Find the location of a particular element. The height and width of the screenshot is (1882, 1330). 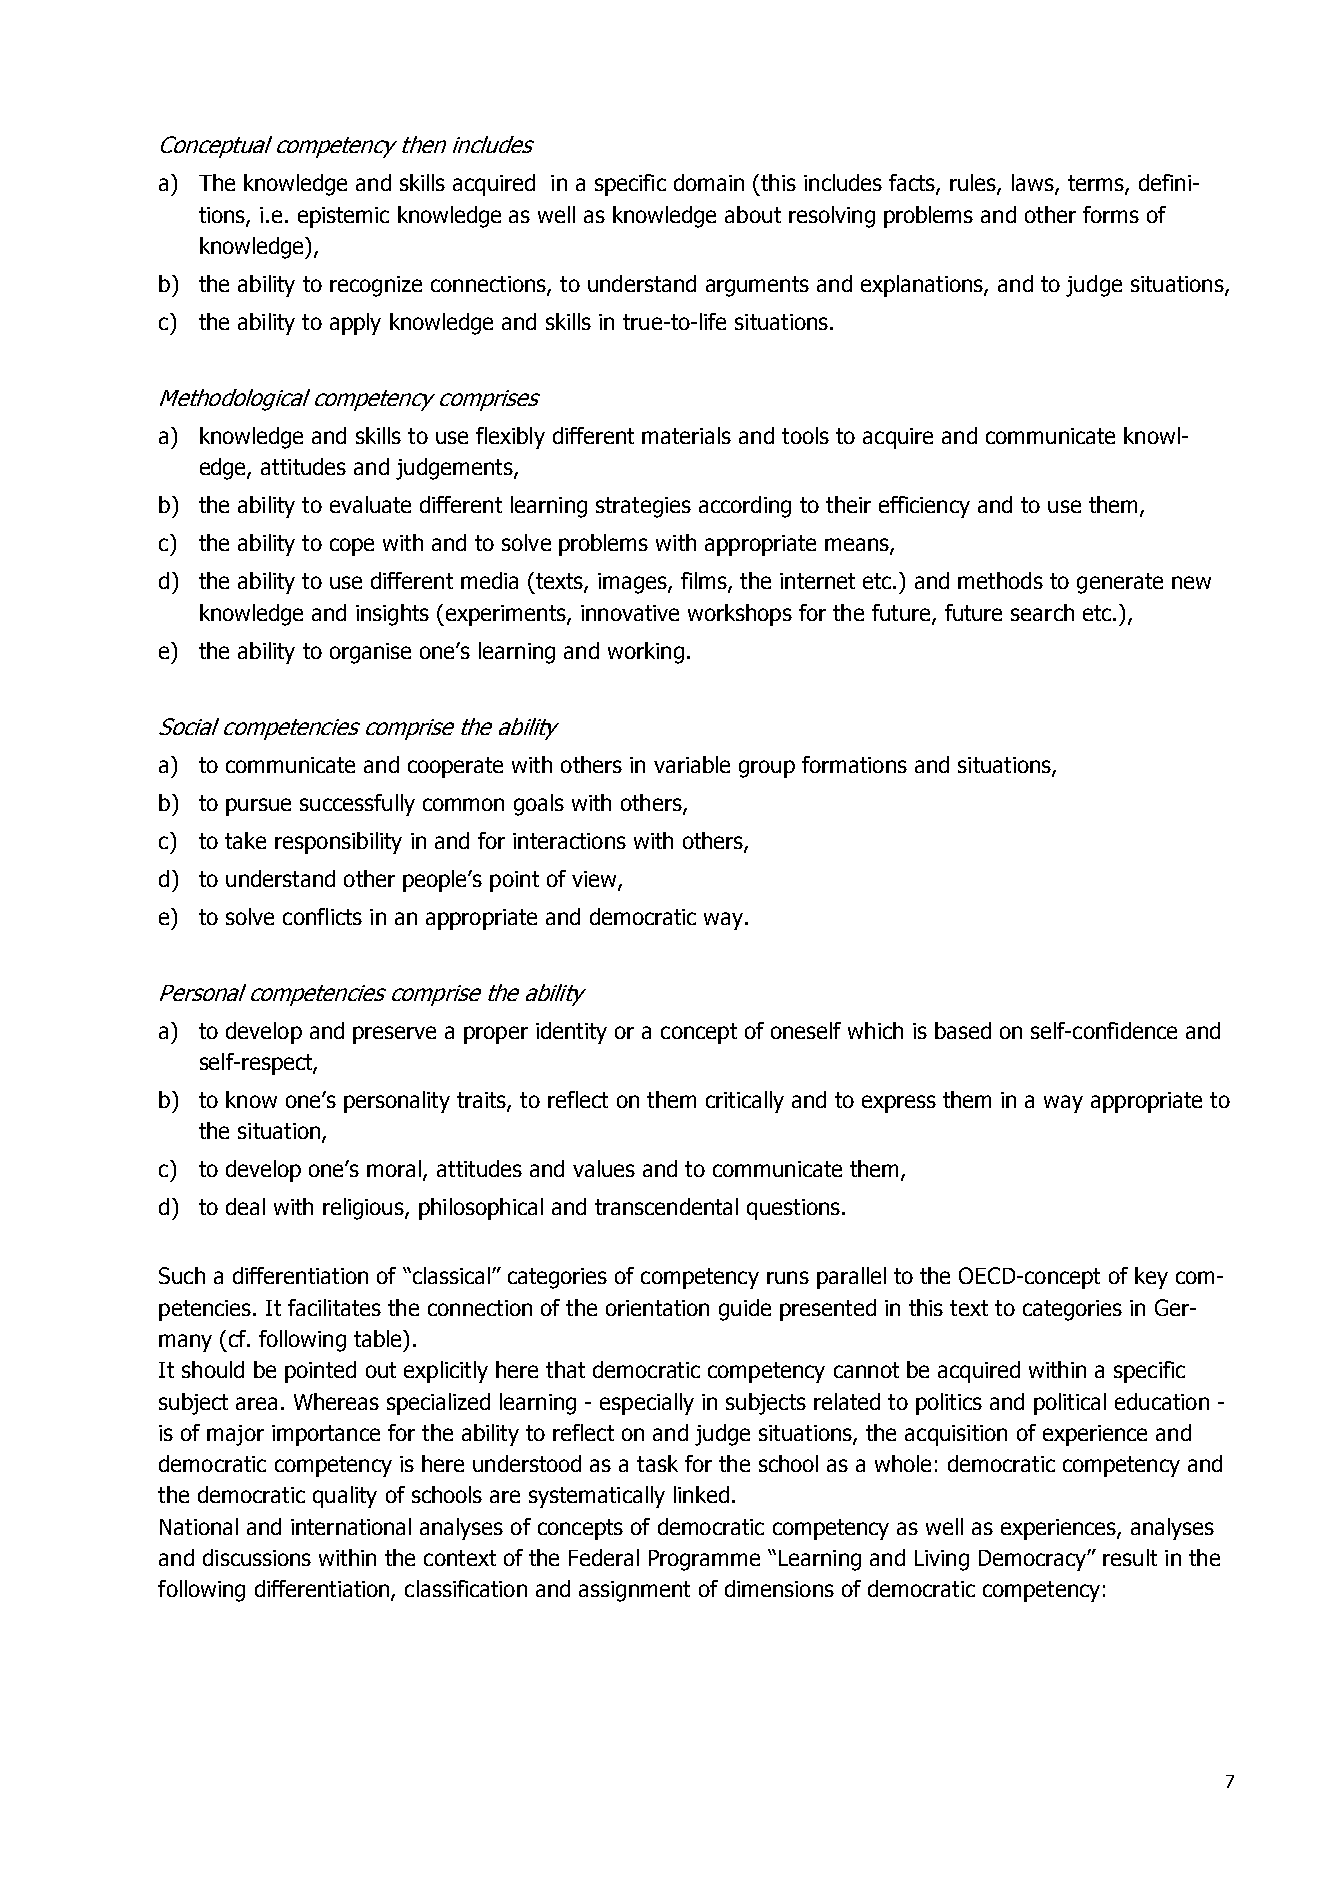

based is located at coordinates (963, 1030).
